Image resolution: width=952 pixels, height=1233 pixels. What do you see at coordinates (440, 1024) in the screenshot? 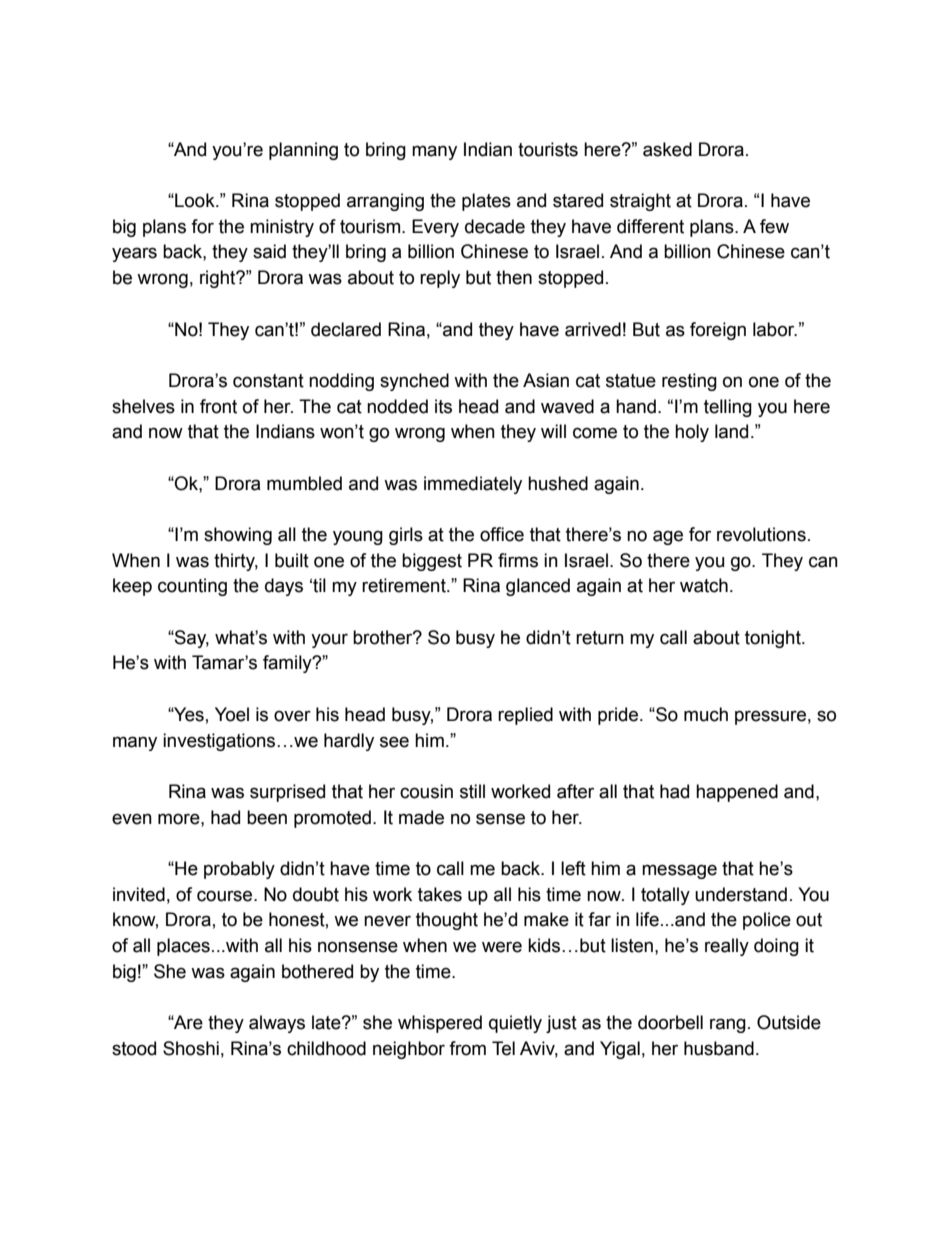
I see `whispered` at bounding box center [440, 1024].
